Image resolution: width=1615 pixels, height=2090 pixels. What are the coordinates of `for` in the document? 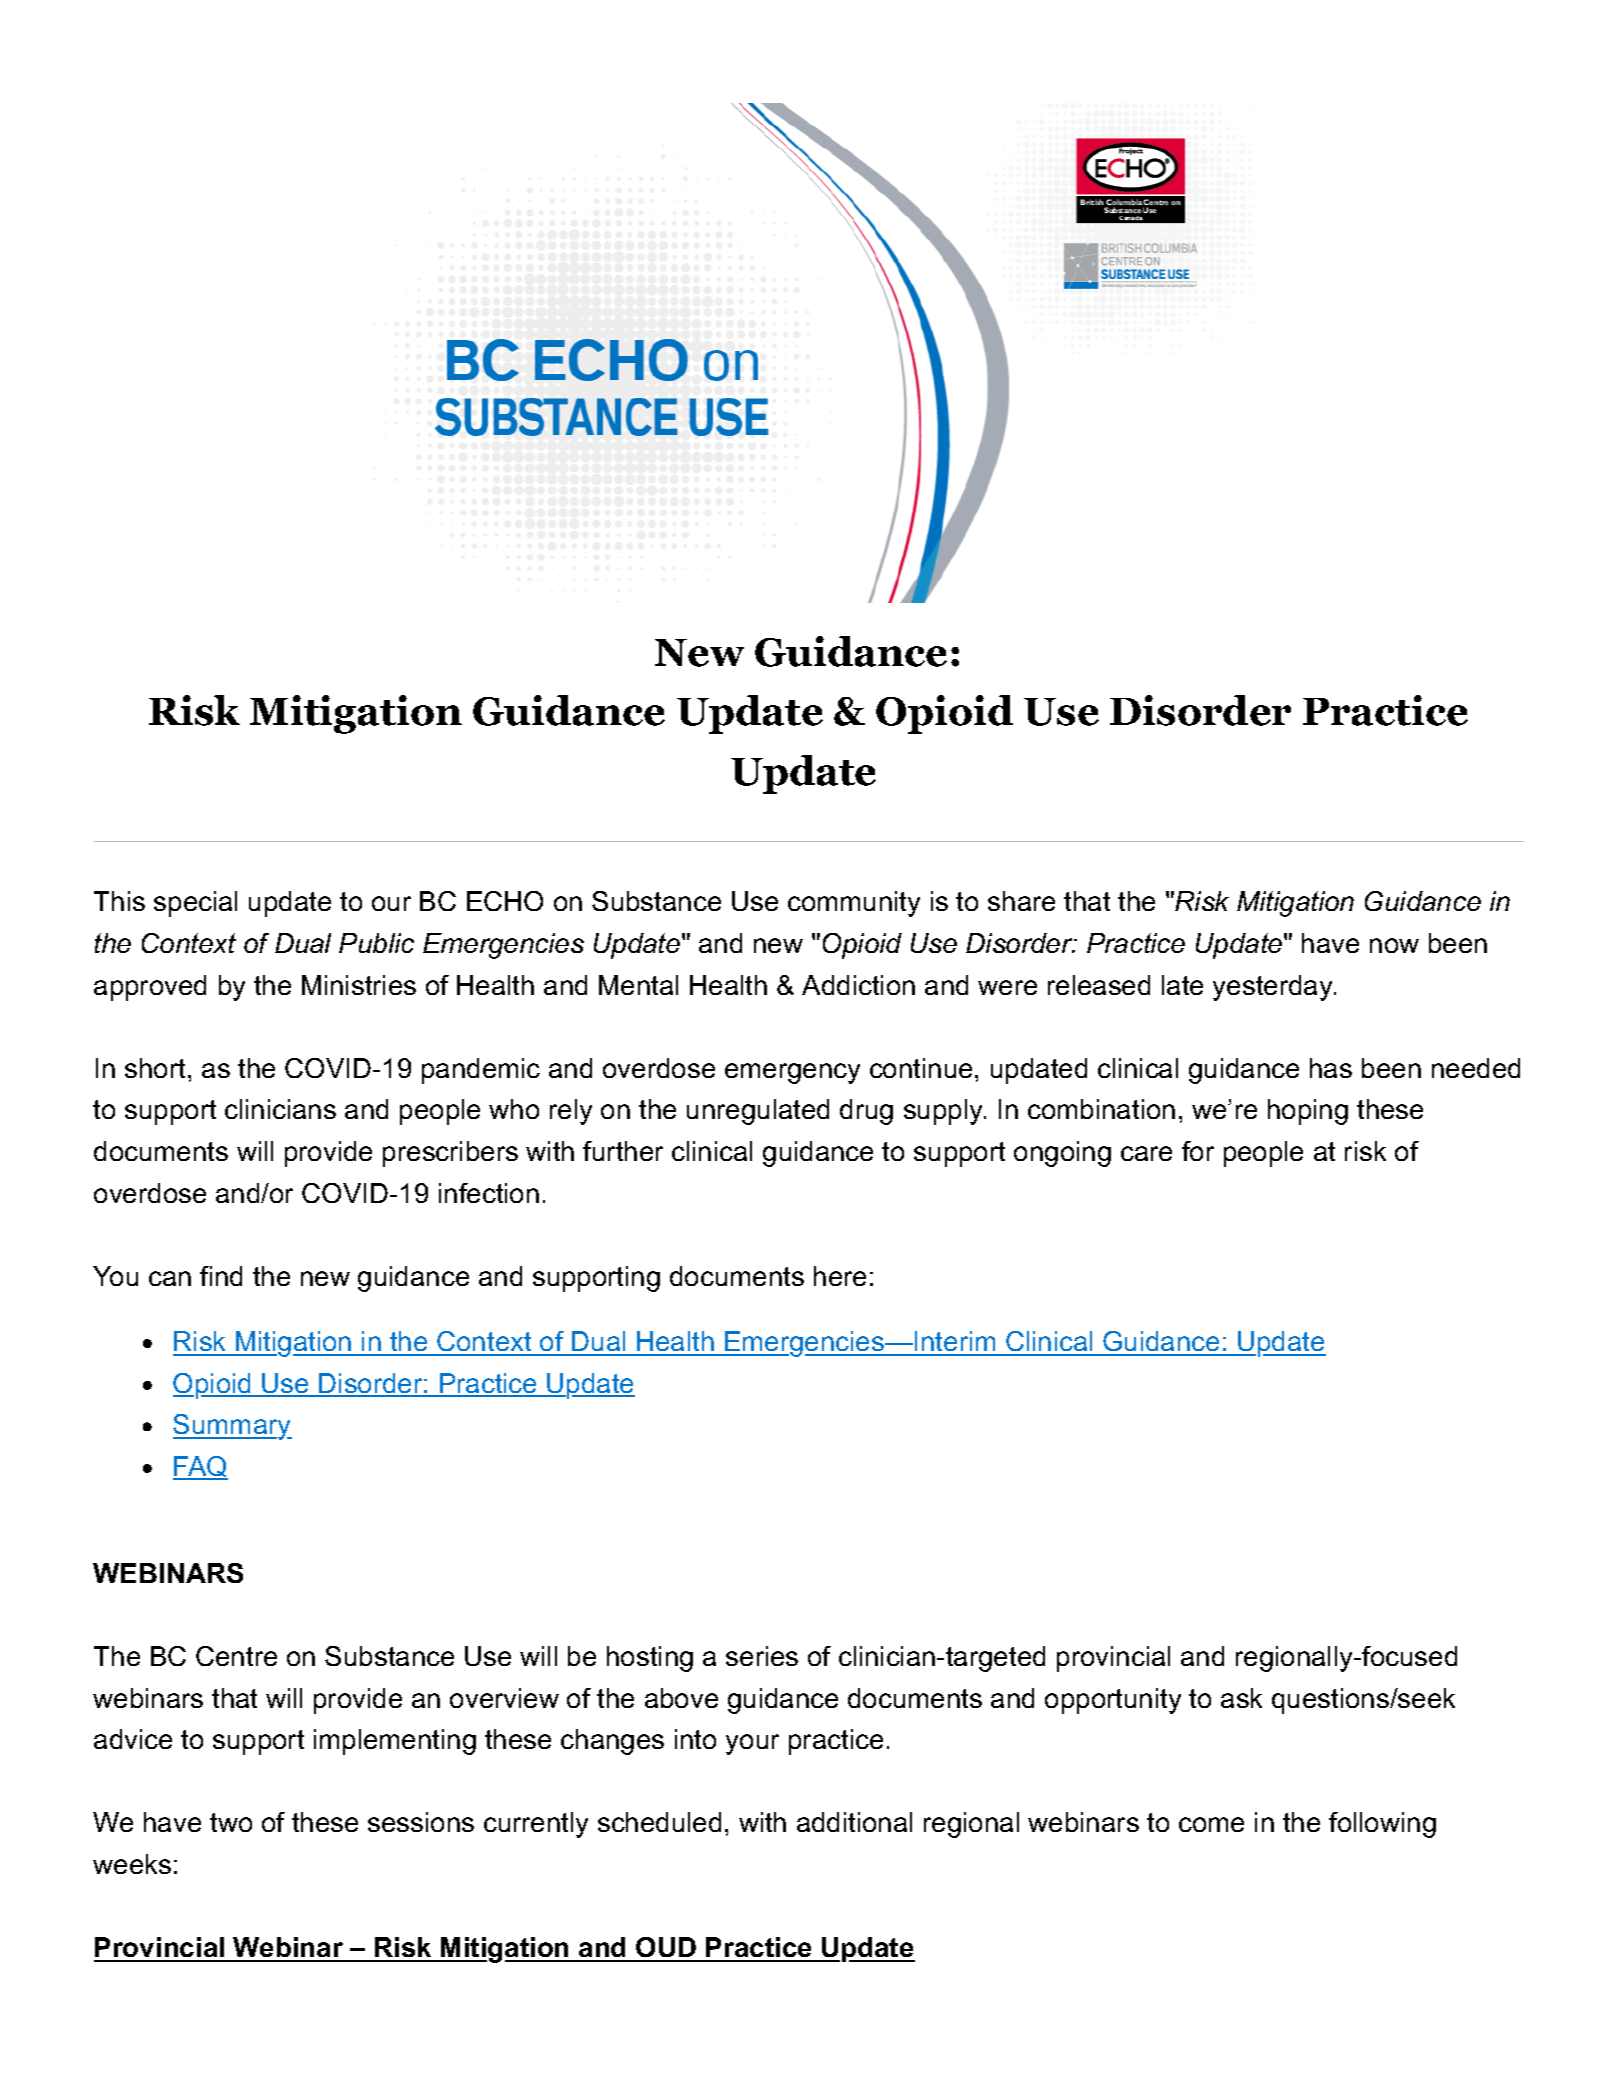 It's located at (1198, 1151).
